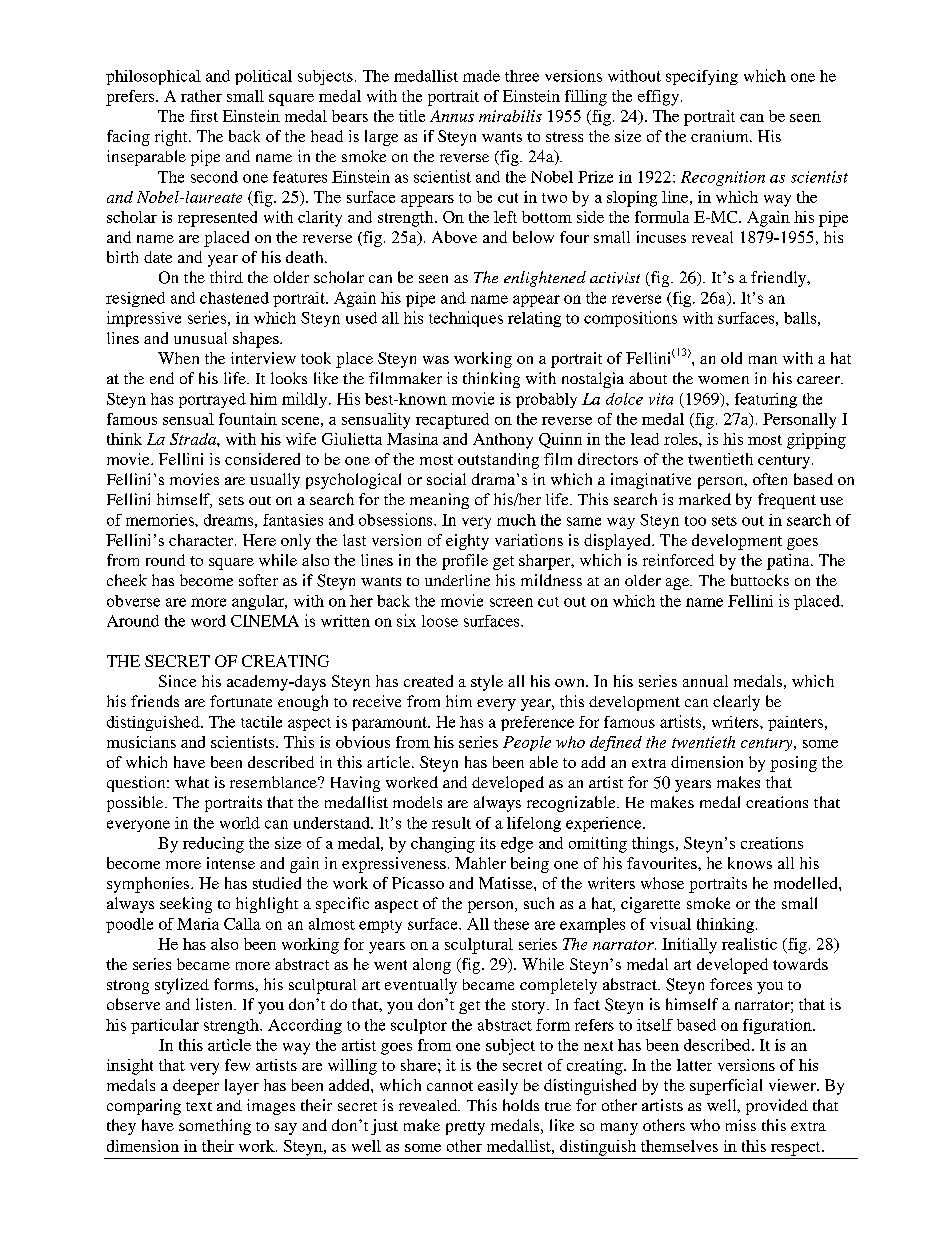 The height and width of the document is (1233, 952). What do you see at coordinates (721, 136) in the document?
I see `cranium` at bounding box center [721, 136].
